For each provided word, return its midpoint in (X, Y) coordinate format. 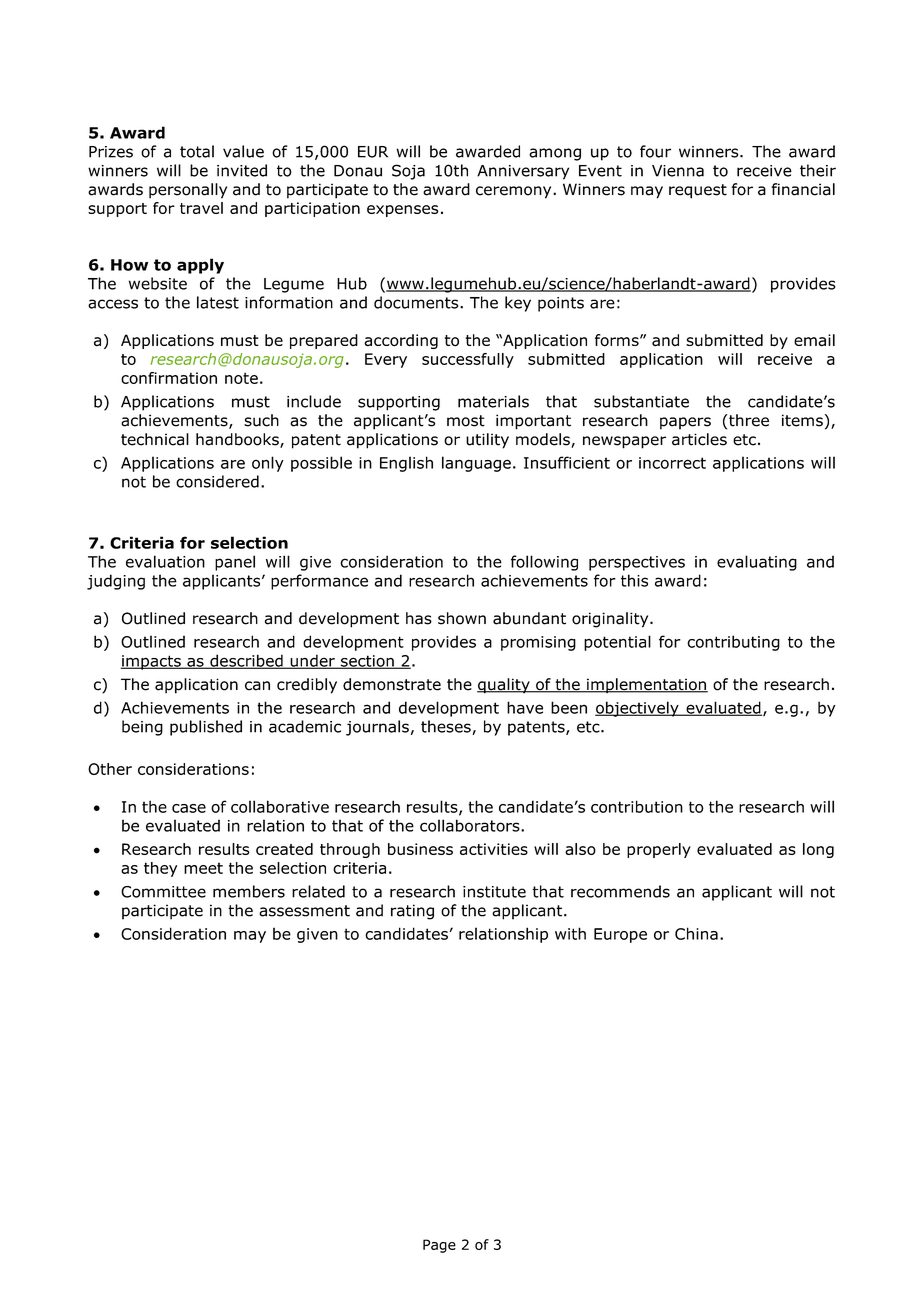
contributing (733, 643)
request (698, 191)
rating (412, 912)
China (696, 933)
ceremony (515, 192)
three (749, 420)
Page (439, 1246)
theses (447, 727)
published (206, 728)
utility (487, 441)
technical (155, 439)
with (570, 933)
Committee (163, 892)
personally (188, 191)
